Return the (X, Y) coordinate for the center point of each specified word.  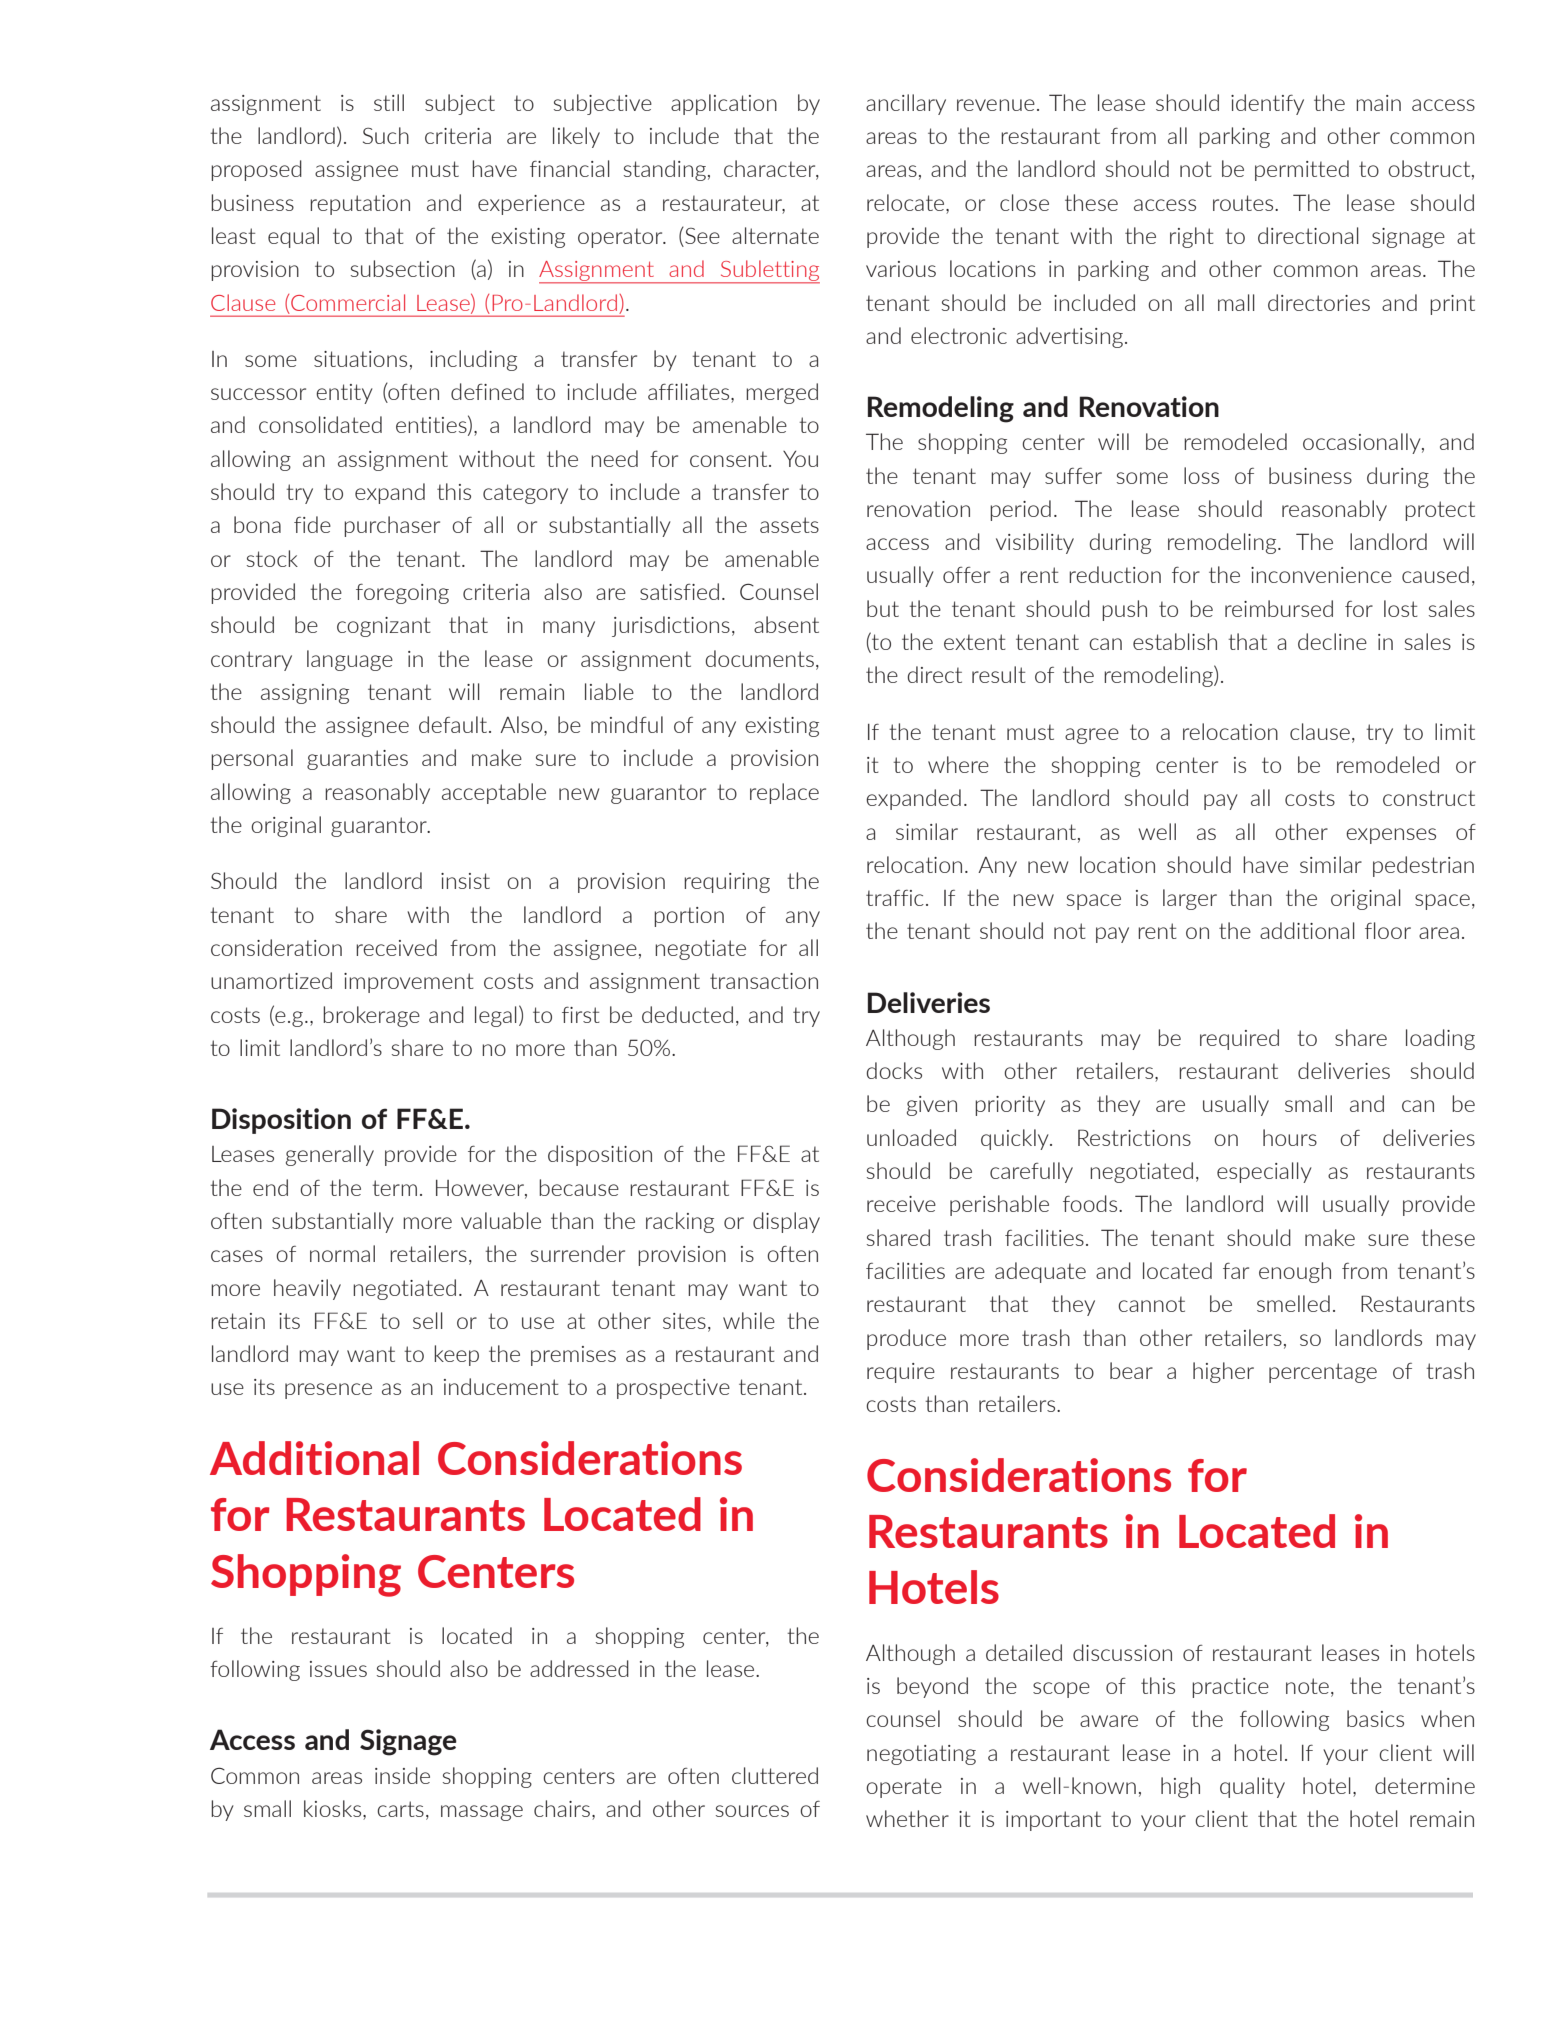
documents (759, 658)
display (786, 1222)
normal (342, 1253)
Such (386, 135)
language (350, 660)
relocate (907, 202)
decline (1332, 641)
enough (1295, 1272)
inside (402, 1775)
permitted (1302, 170)
